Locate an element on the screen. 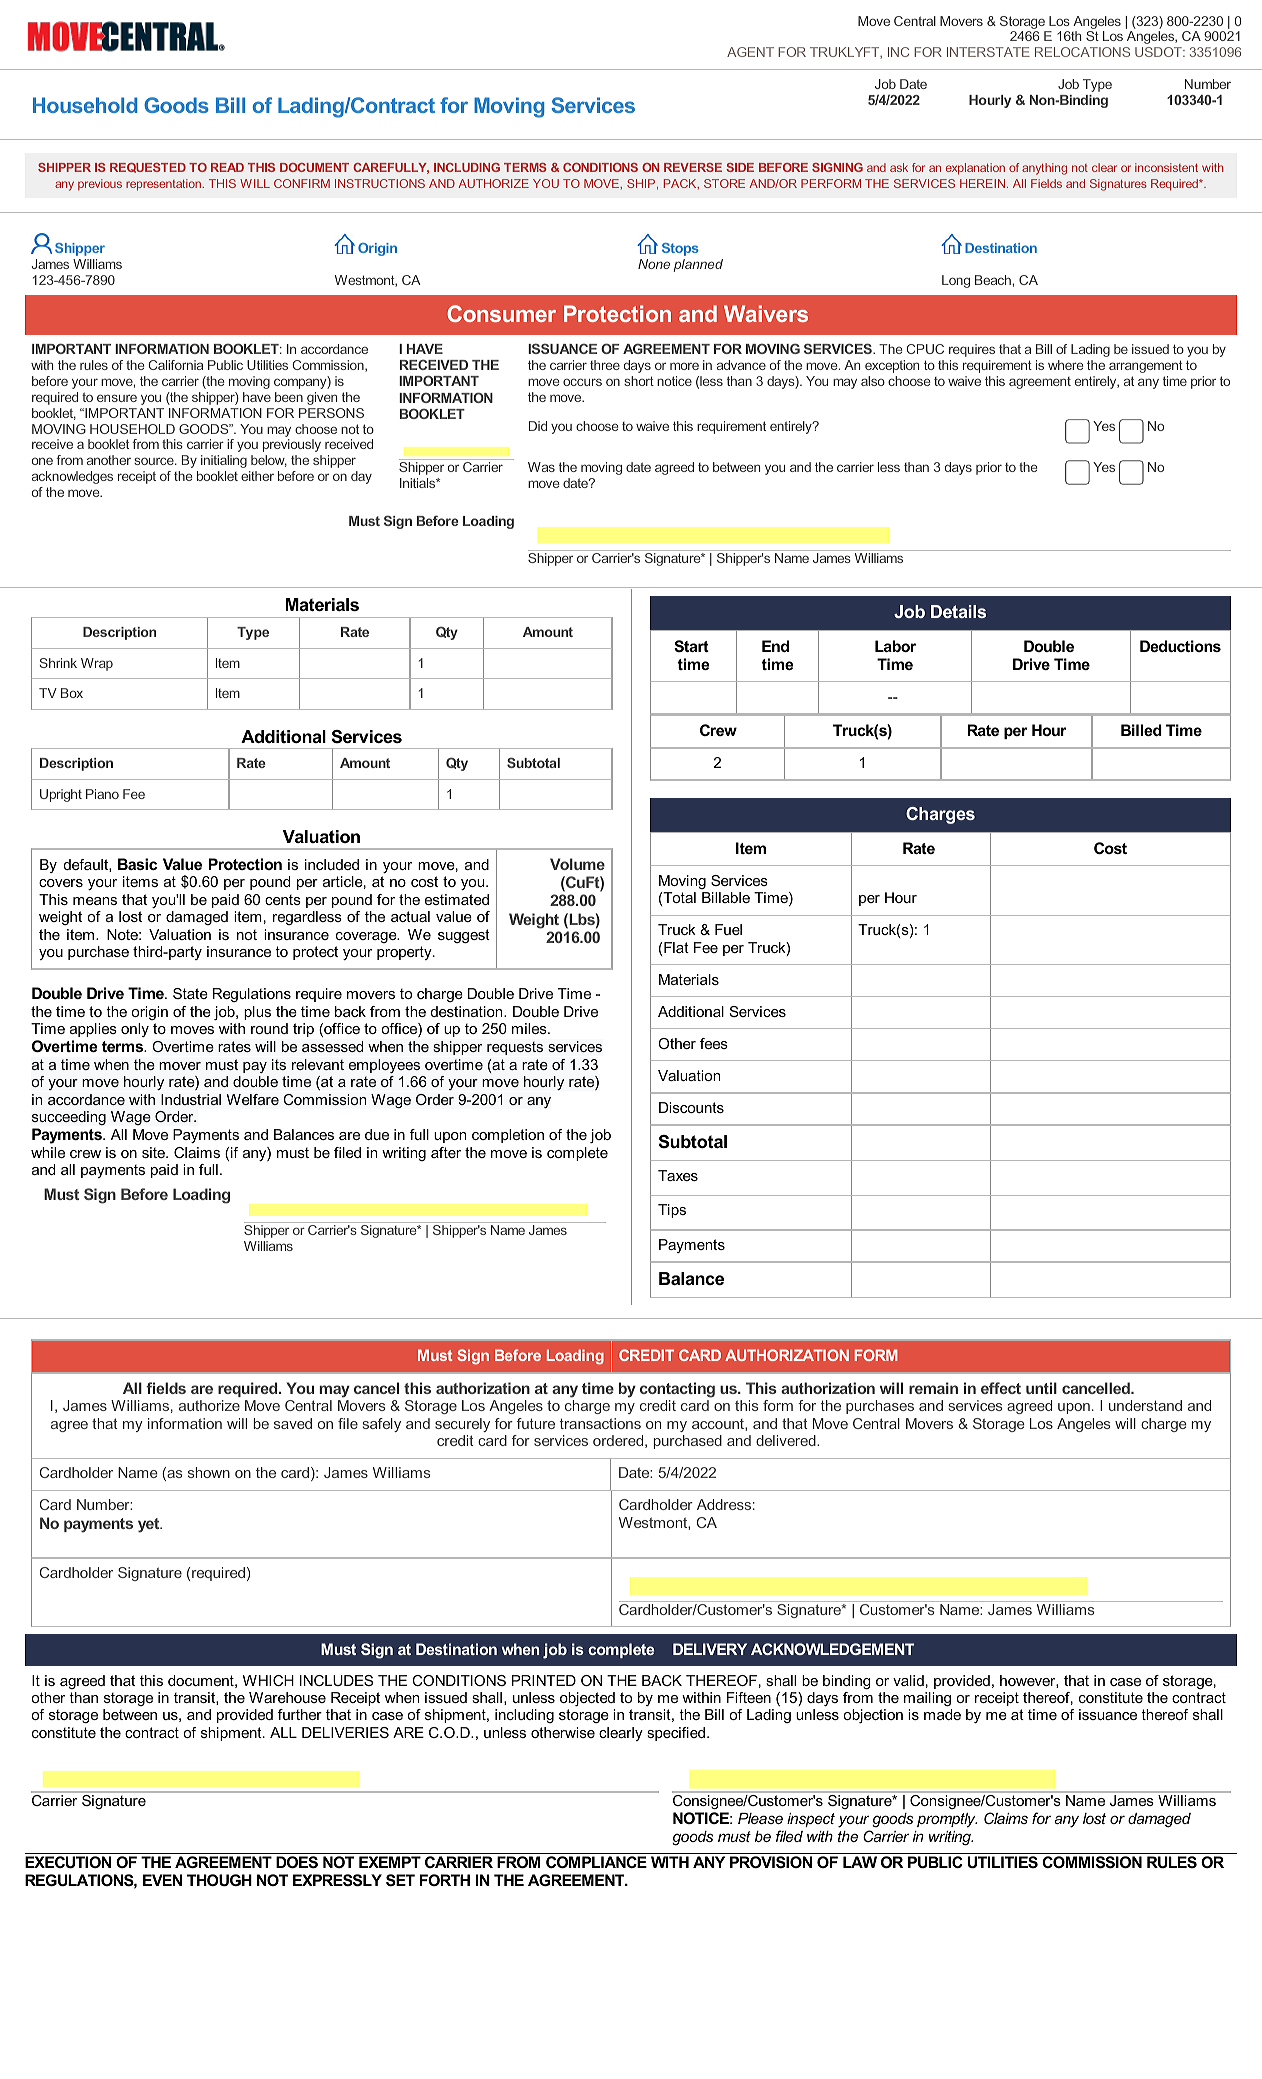  EVEN is located at coordinates (162, 1880).
